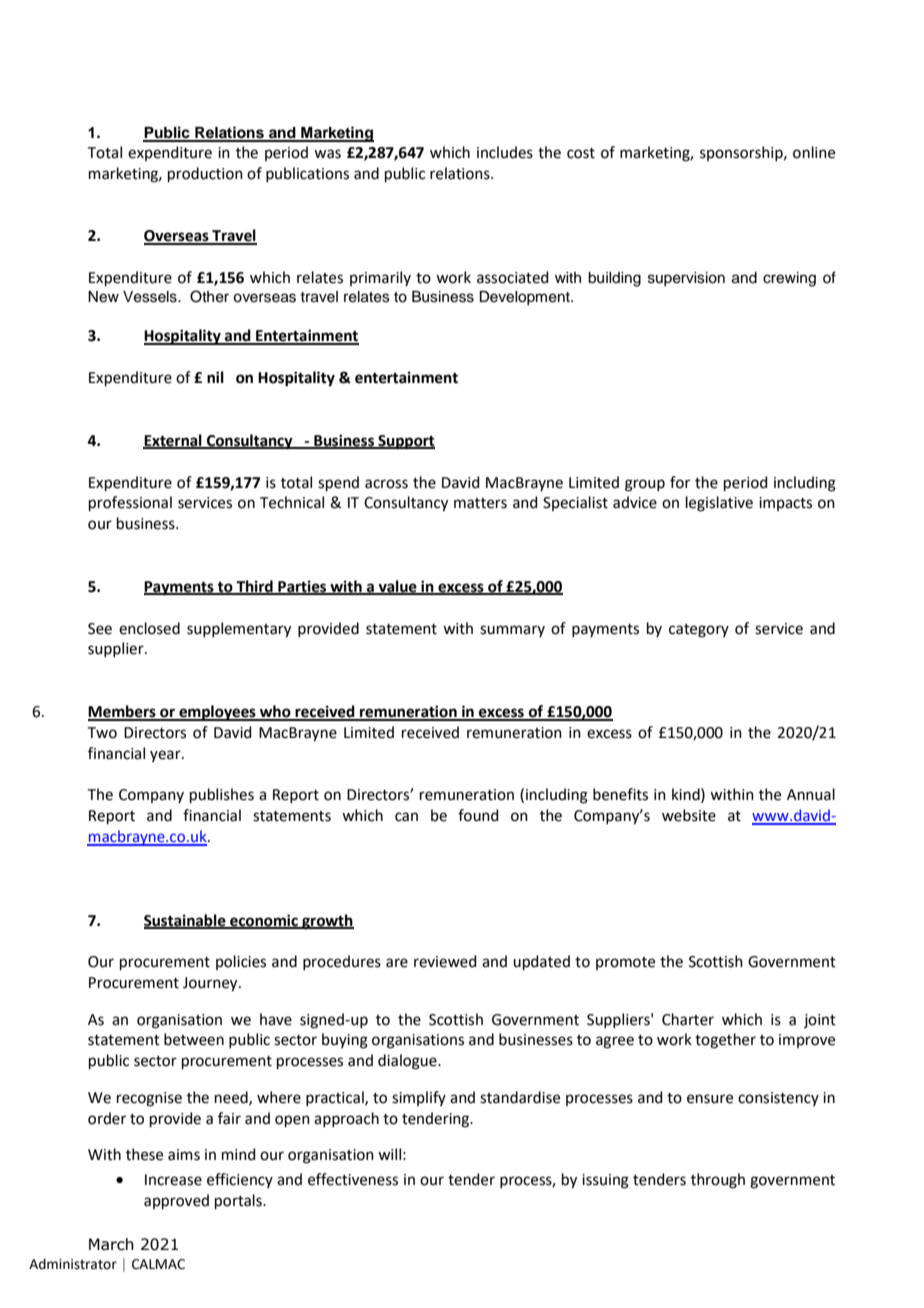 Image resolution: width=924 pixels, height=1308 pixels. What do you see at coordinates (176, 1201) in the page?
I see `approved` at bounding box center [176, 1201].
